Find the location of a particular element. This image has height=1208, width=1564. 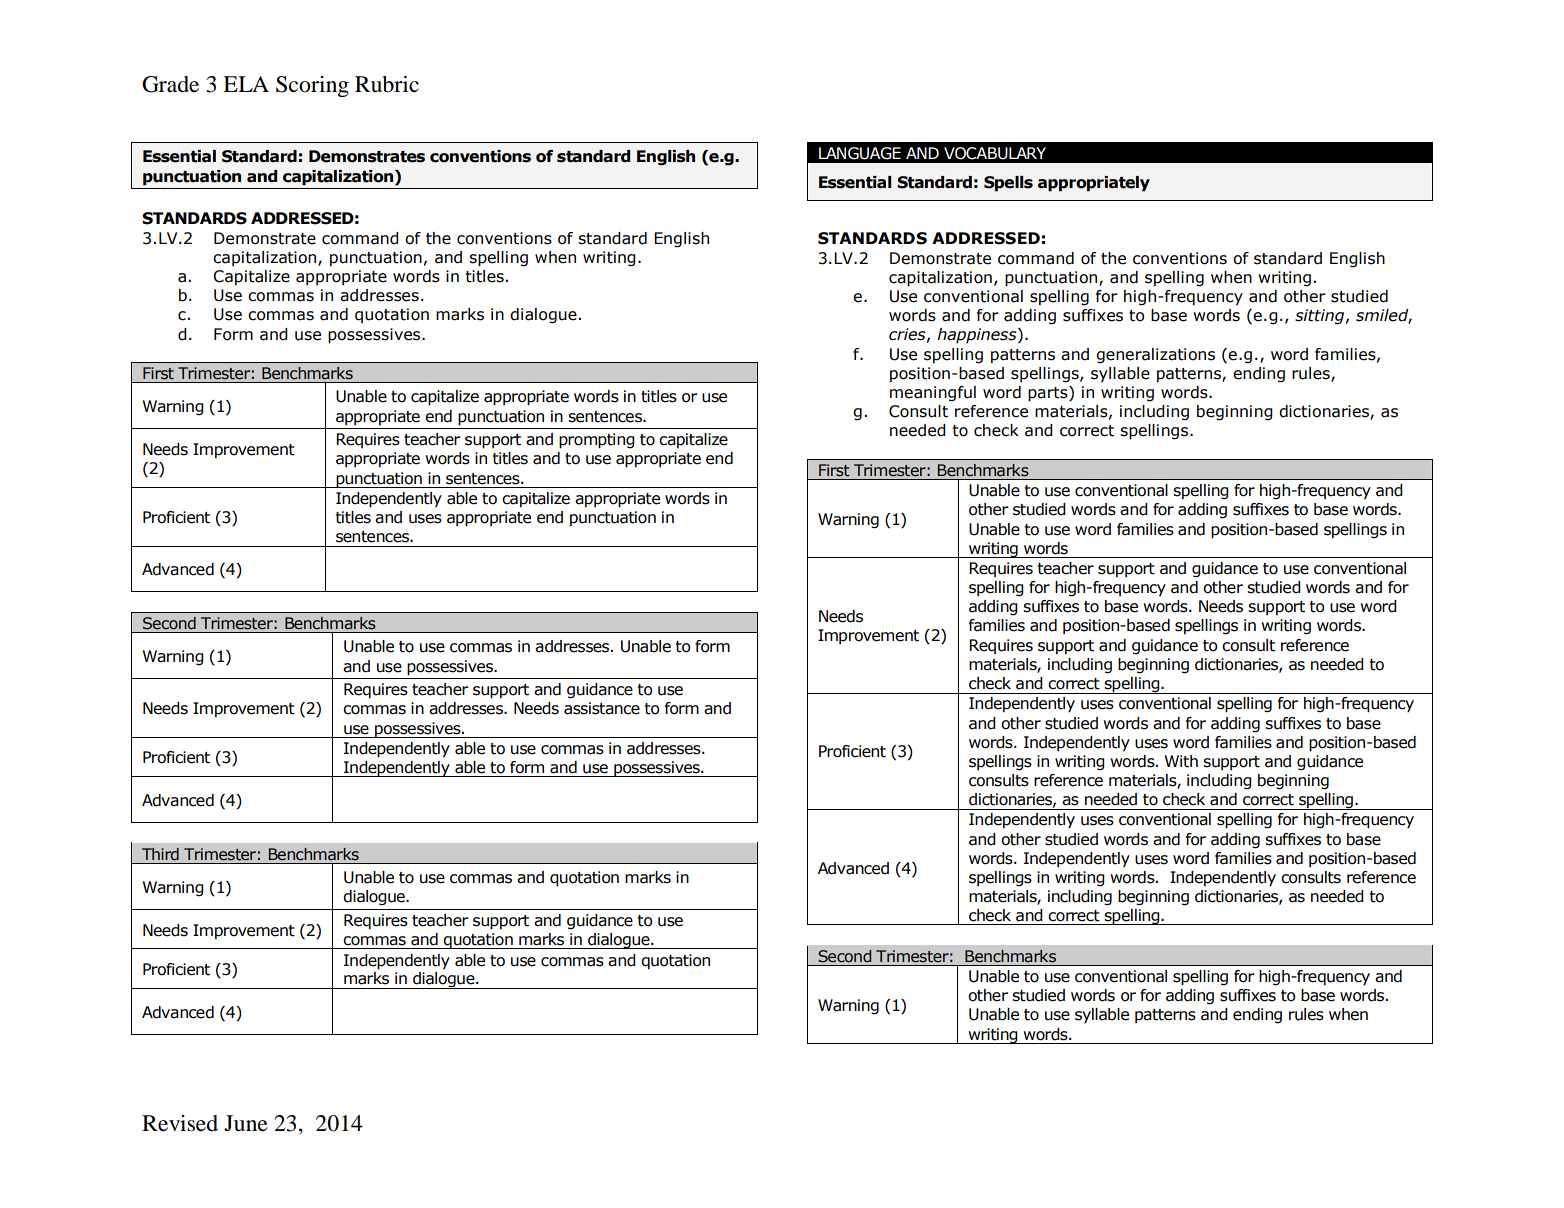

Third is located at coordinates (160, 854).
